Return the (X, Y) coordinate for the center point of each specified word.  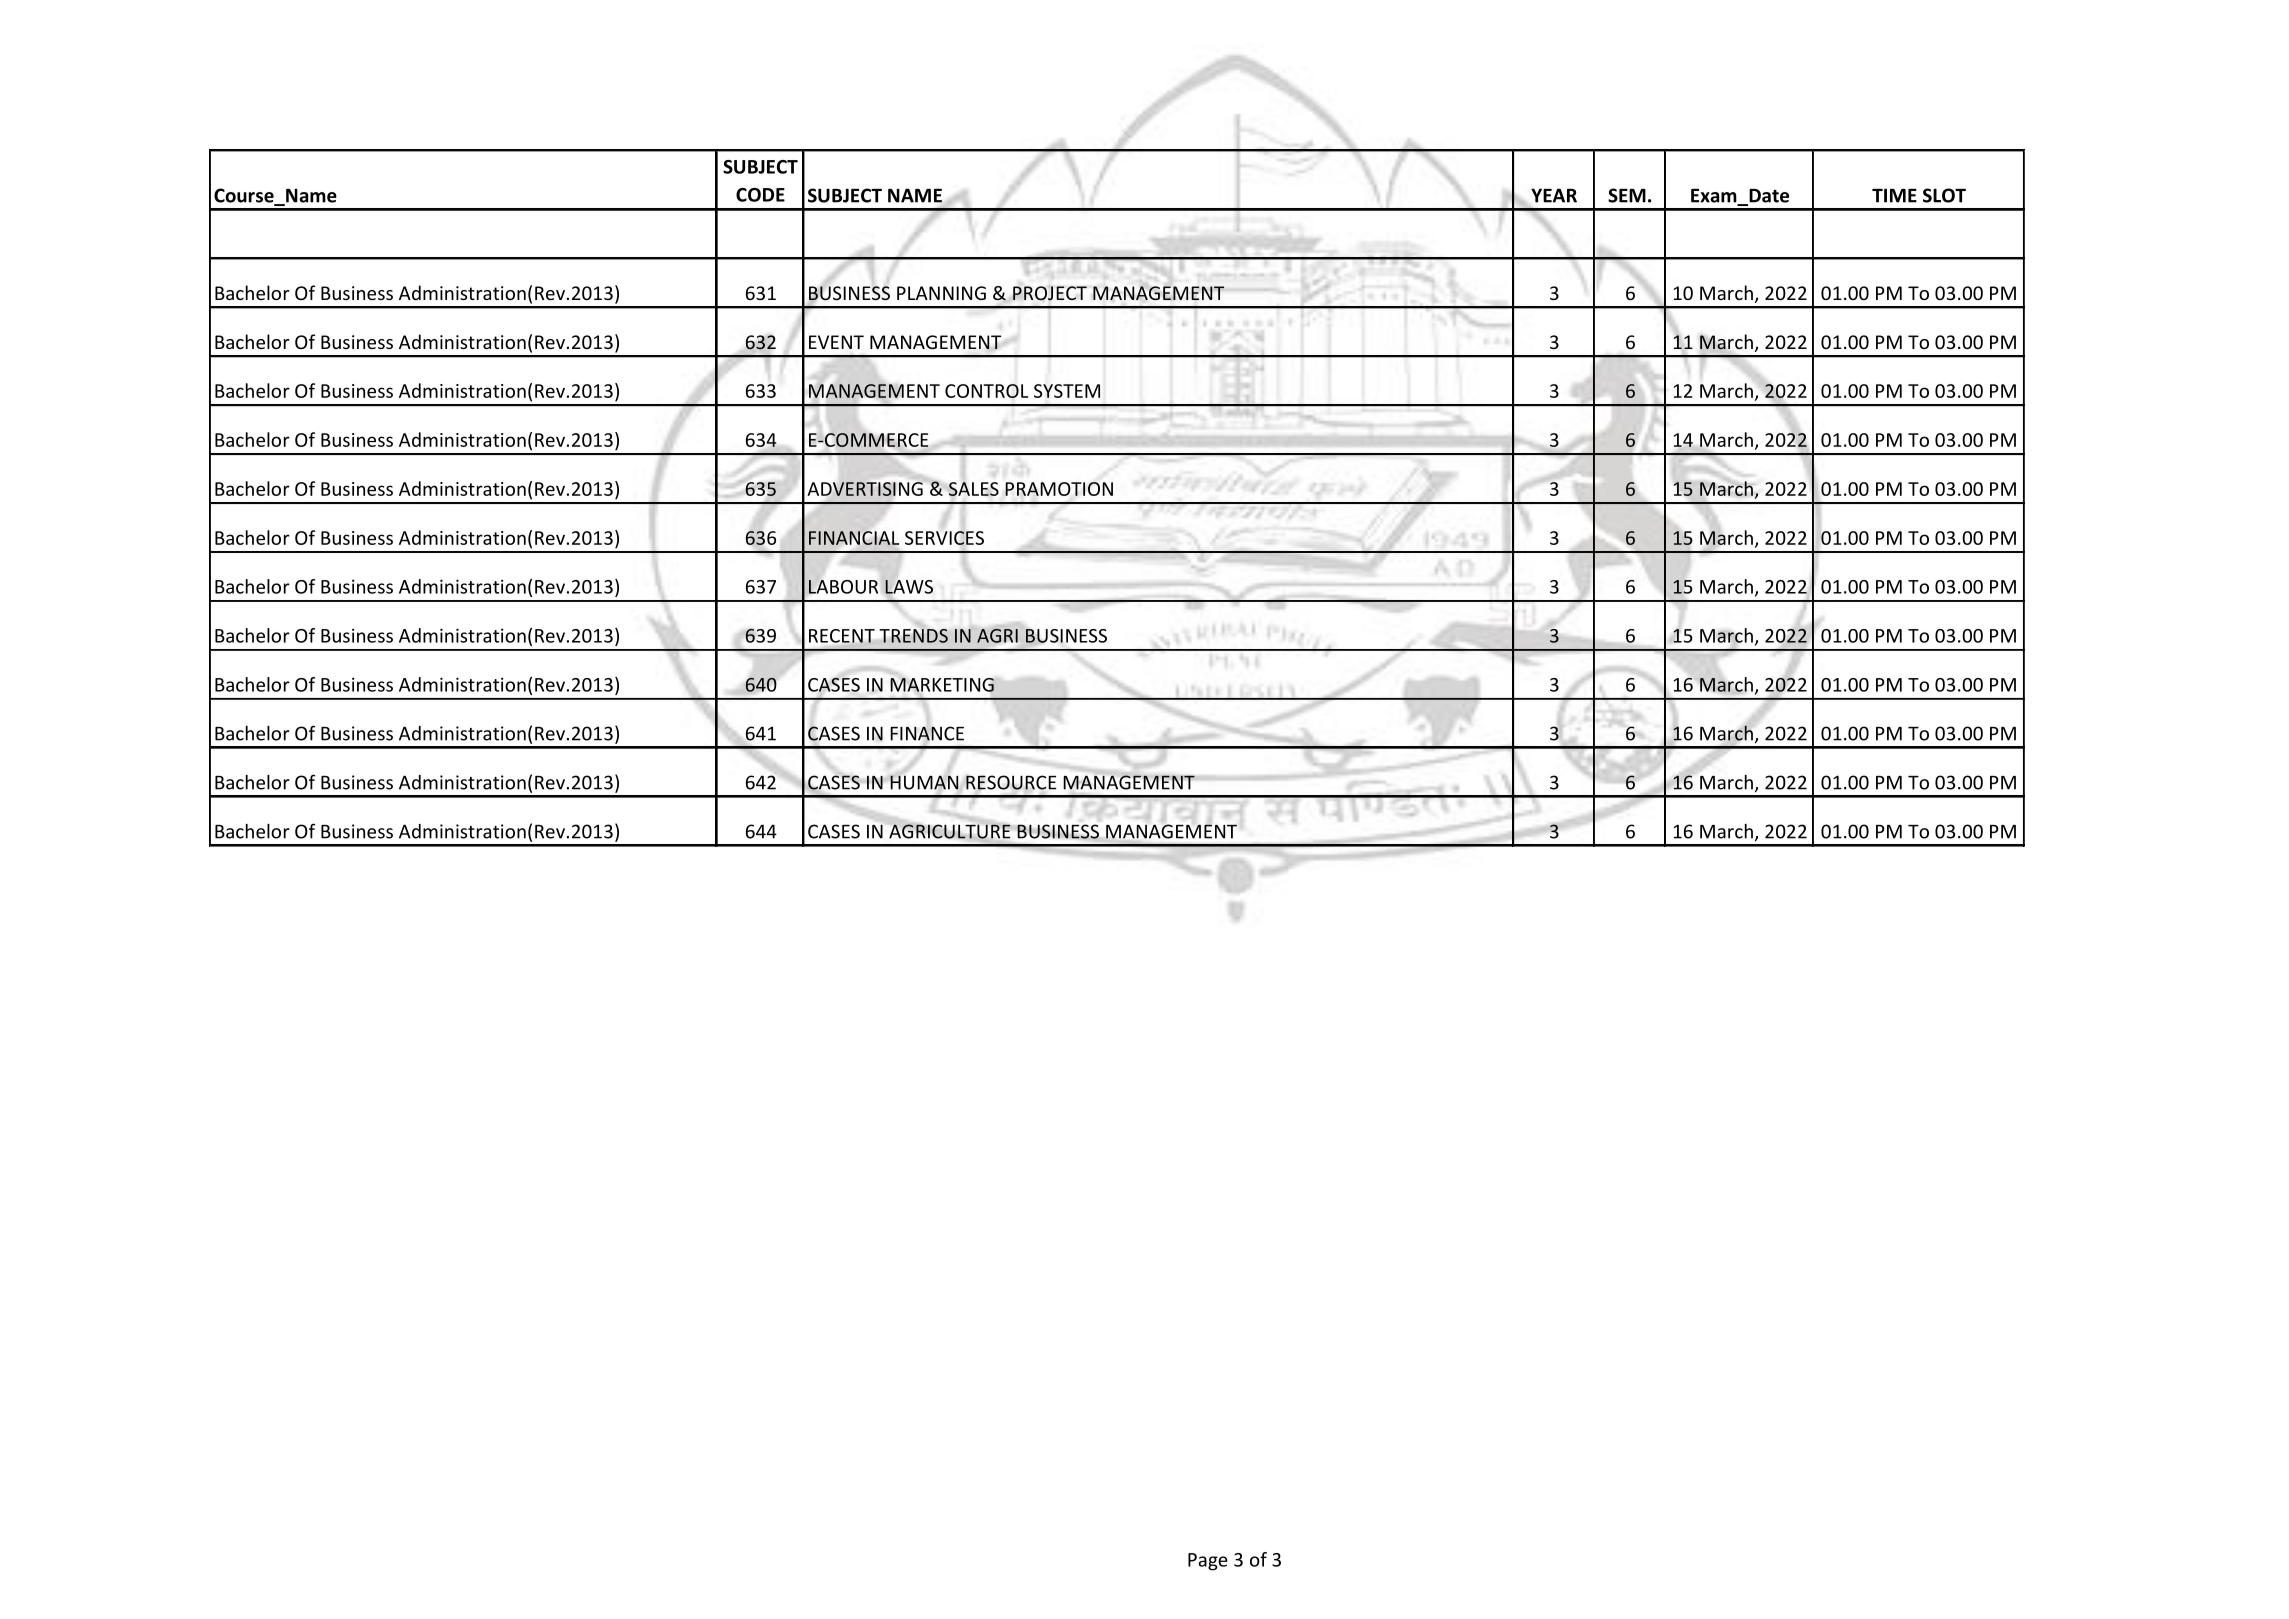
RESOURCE (1011, 782)
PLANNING (941, 293)
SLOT (1944, 195)
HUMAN (924, 781)
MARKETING (942, 685)
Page (1208, 1562)
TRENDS (914, 636)
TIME (1894, 195)
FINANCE (927, 733)
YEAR (1554, 195)
